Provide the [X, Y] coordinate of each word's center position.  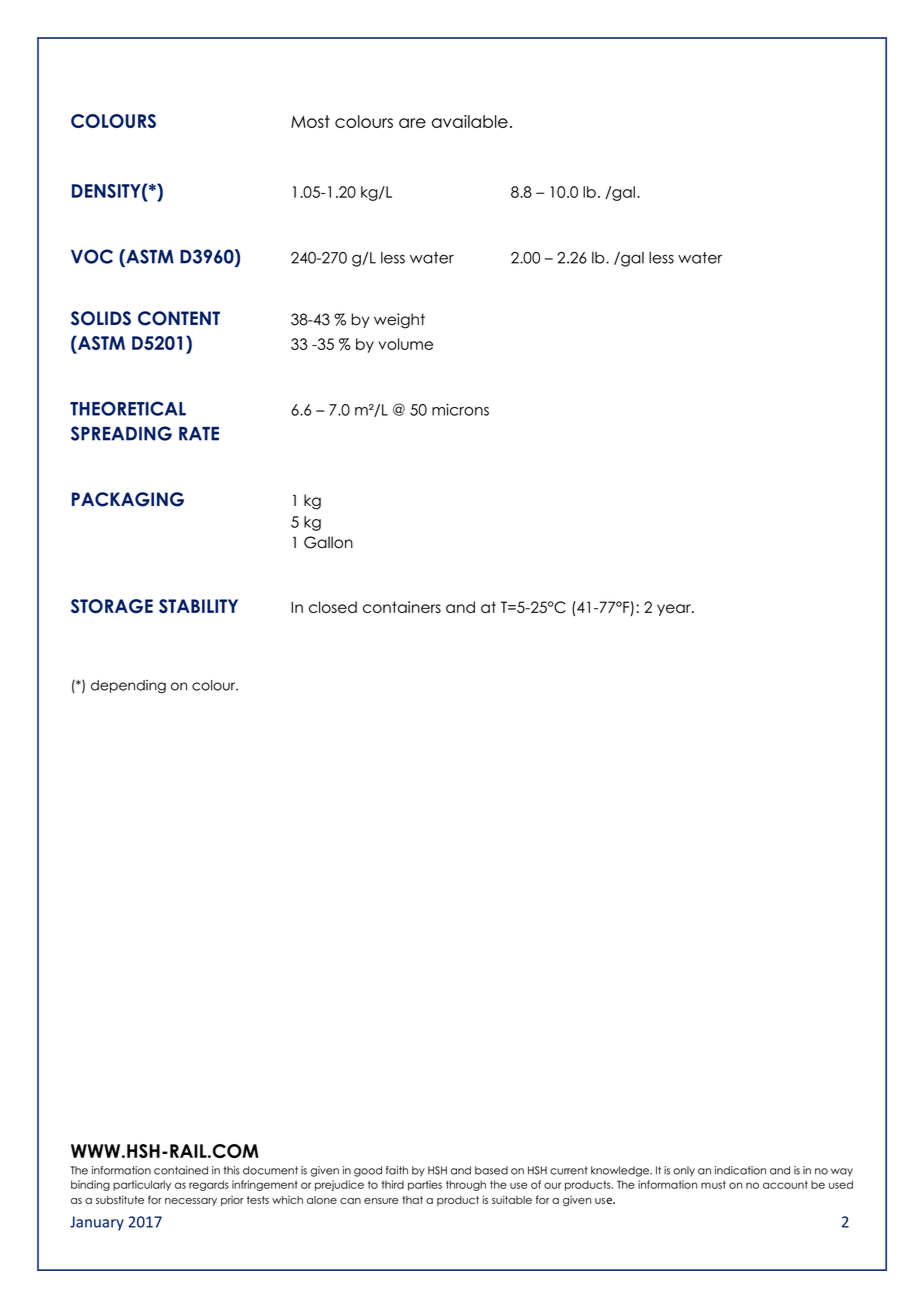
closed [333, 607]
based [491, 1170]
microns [460, 410]
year [675, 610]
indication [740, 1170]
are [412, 123]
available [470, 121]
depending [128, 687]
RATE [199, 434]
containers [402, 607]
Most [310, 121]
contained [181, 1170]
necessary [191, 1202]
